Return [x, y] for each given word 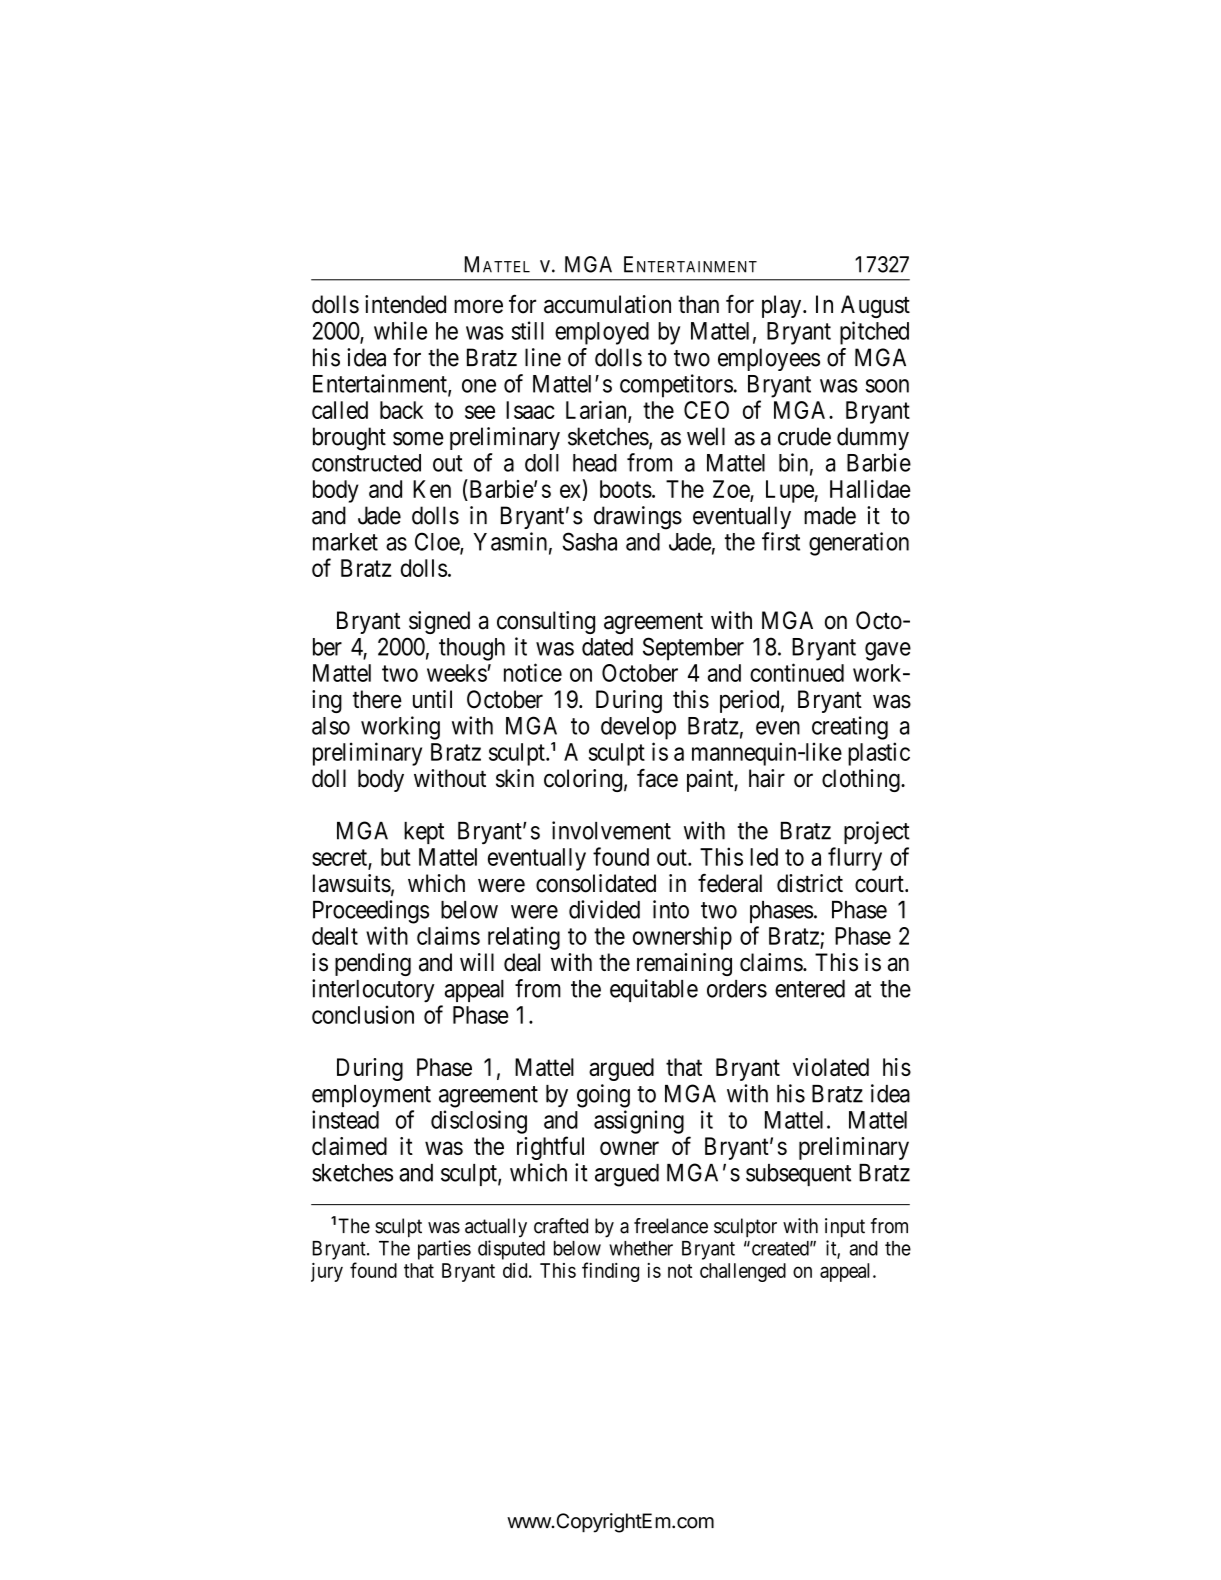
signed [439, 622]
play [783, 306]
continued [797, 672]
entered [810, 989]
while [400, 330]
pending [373, 964]
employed [602, 333]
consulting [546, 622]
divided [604, 909]
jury [327, 1272]
